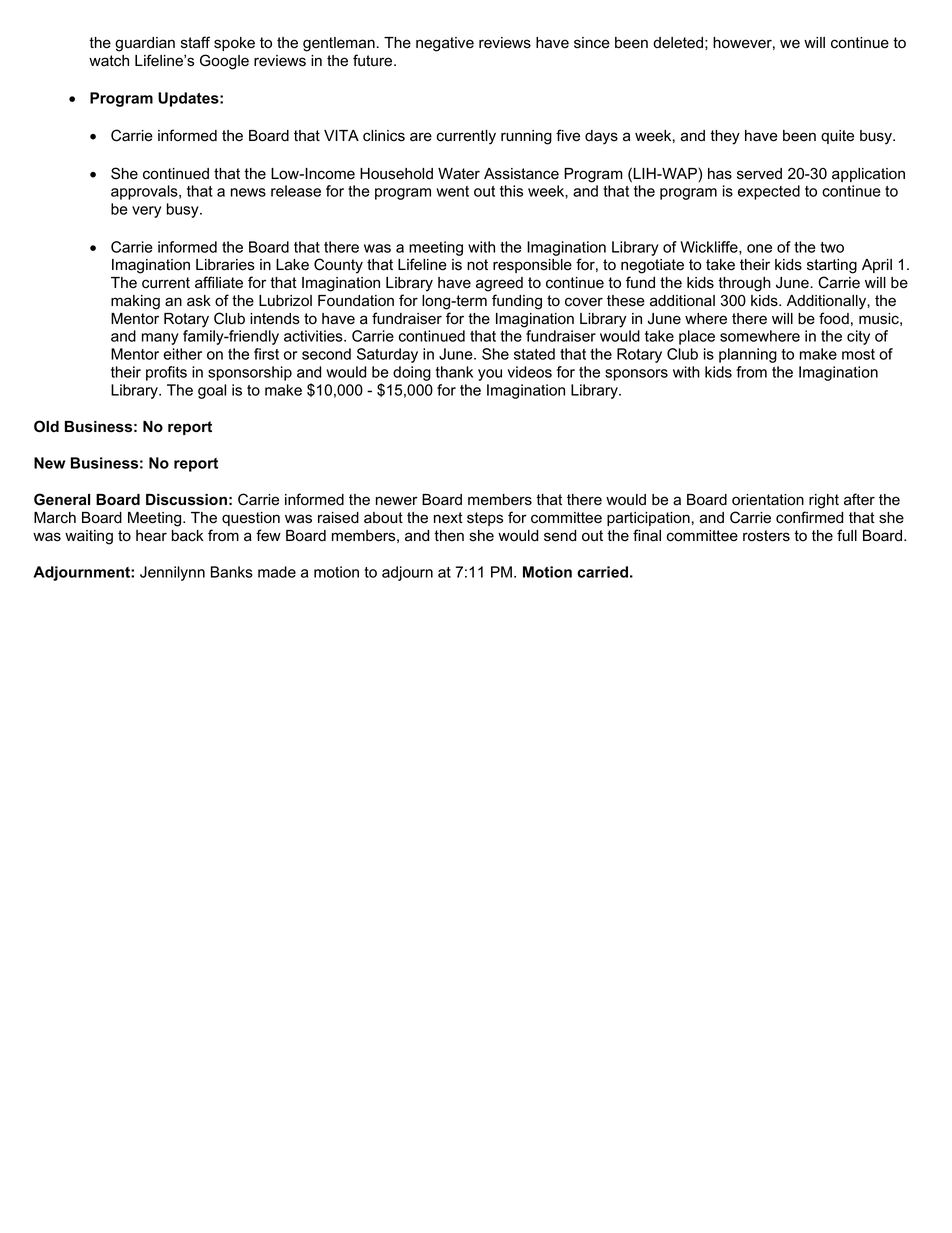  I want to click on very, so click(146, 212).
